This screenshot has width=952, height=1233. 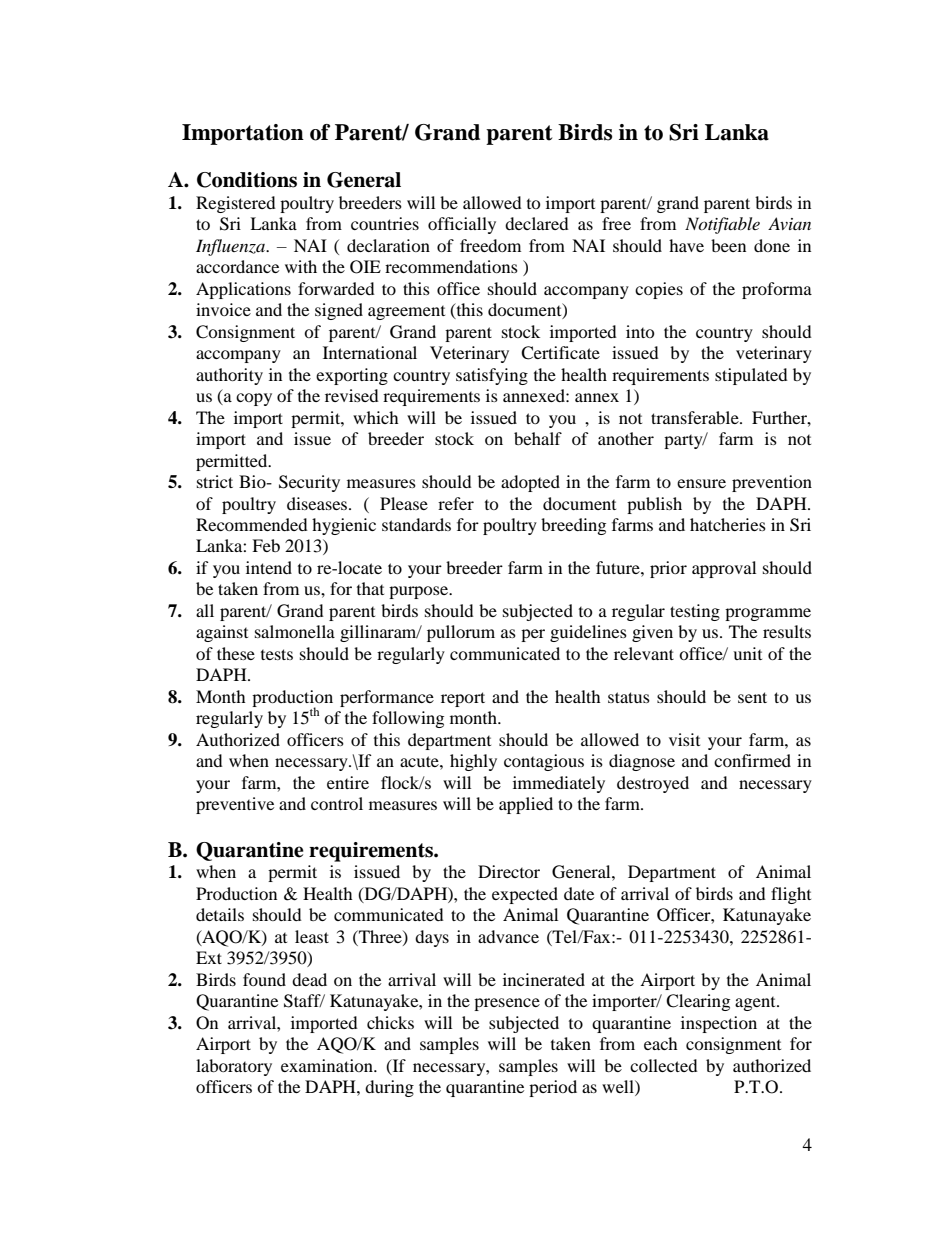 I want to click on guidelines, so click(x=588, y=633).
